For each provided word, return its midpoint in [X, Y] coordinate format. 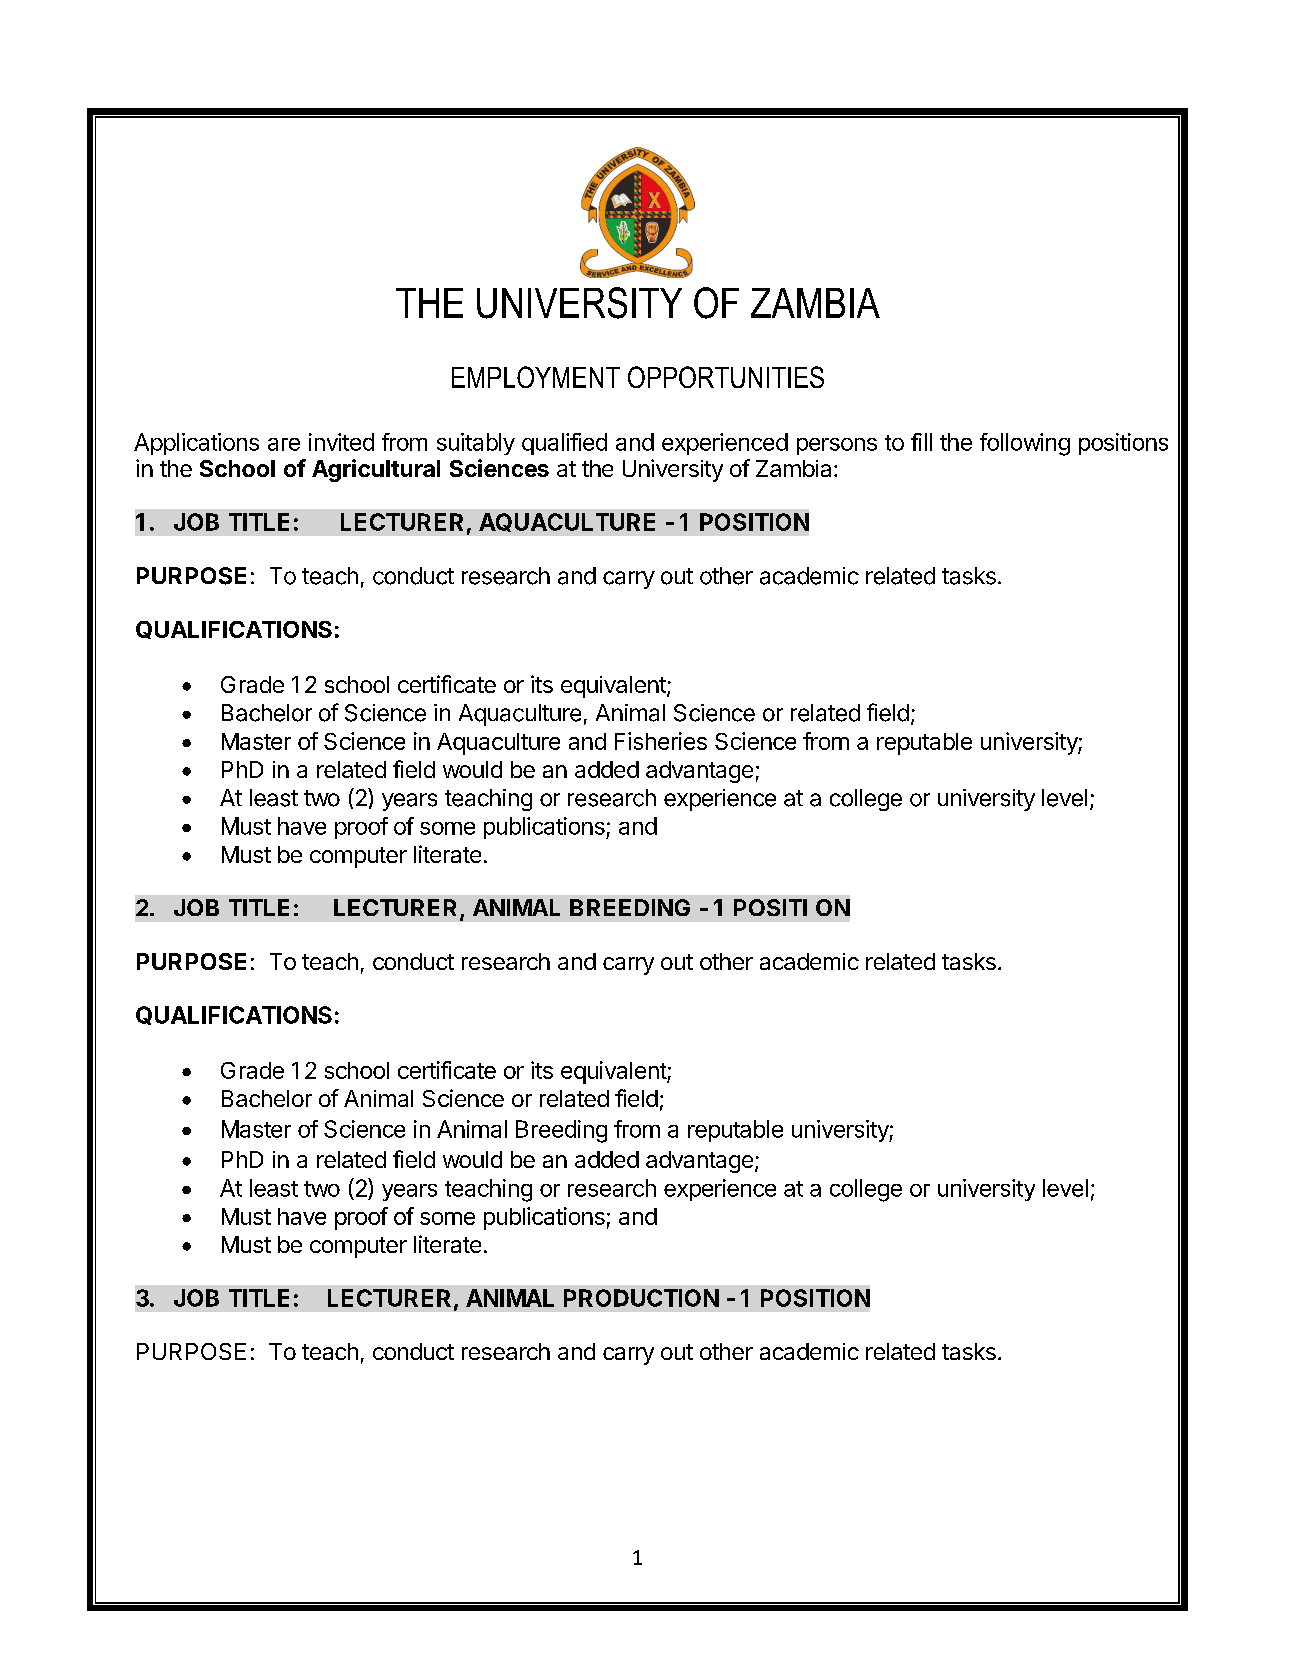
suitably [476, 444]
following [1025, 444]
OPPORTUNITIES [726, 377]
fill [921, 442]
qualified [564, 444]
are [284, 444]
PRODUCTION [641, 1298]
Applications [196, 444]
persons [837, 446]
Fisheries [661, 741]
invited [341, 442]
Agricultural [376, 470]
